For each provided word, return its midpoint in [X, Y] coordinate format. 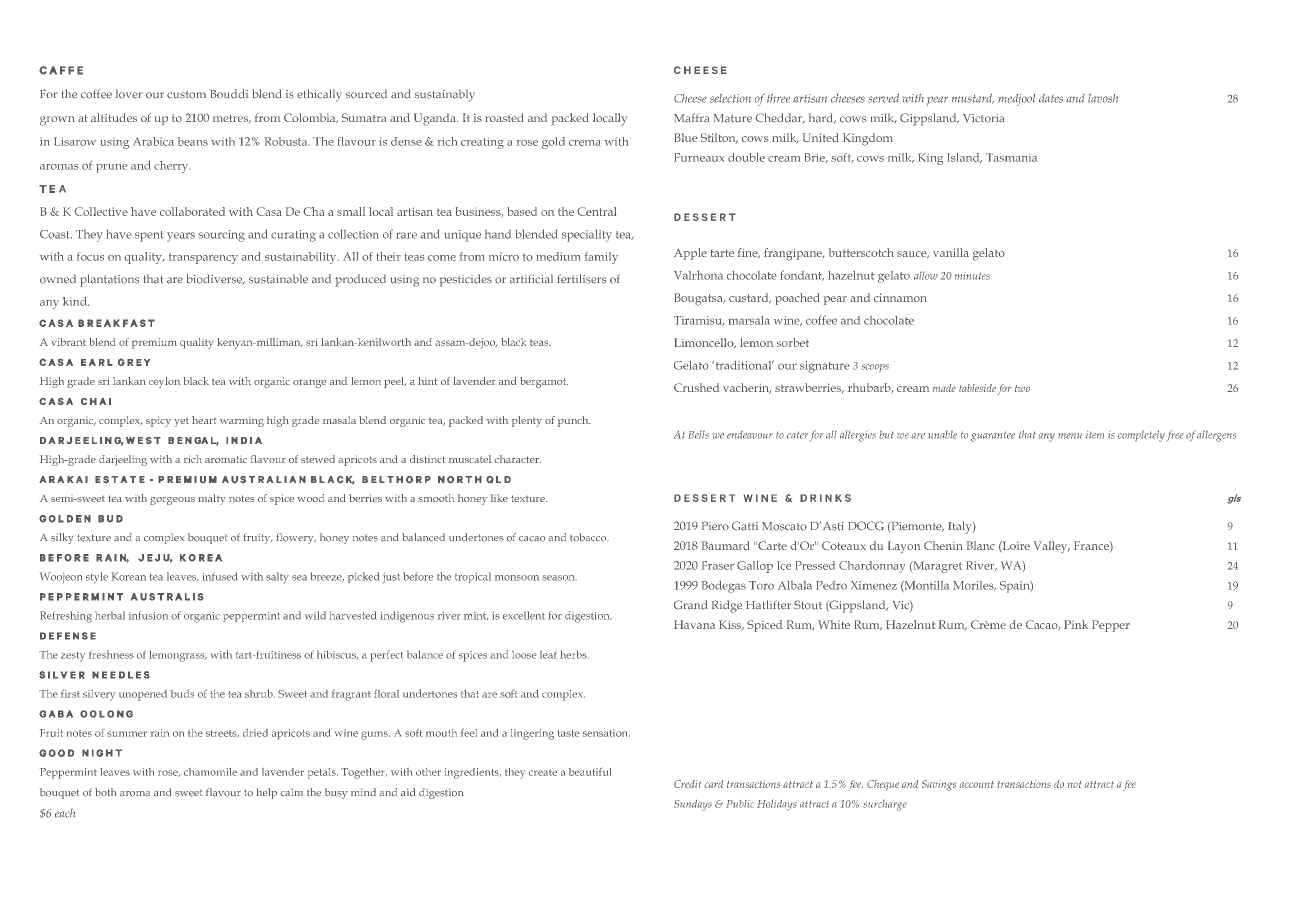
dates [1051, 98]
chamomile [210, 772]
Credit [687, 784]
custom [186, 95]
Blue [686, 137]
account [977, 784]
